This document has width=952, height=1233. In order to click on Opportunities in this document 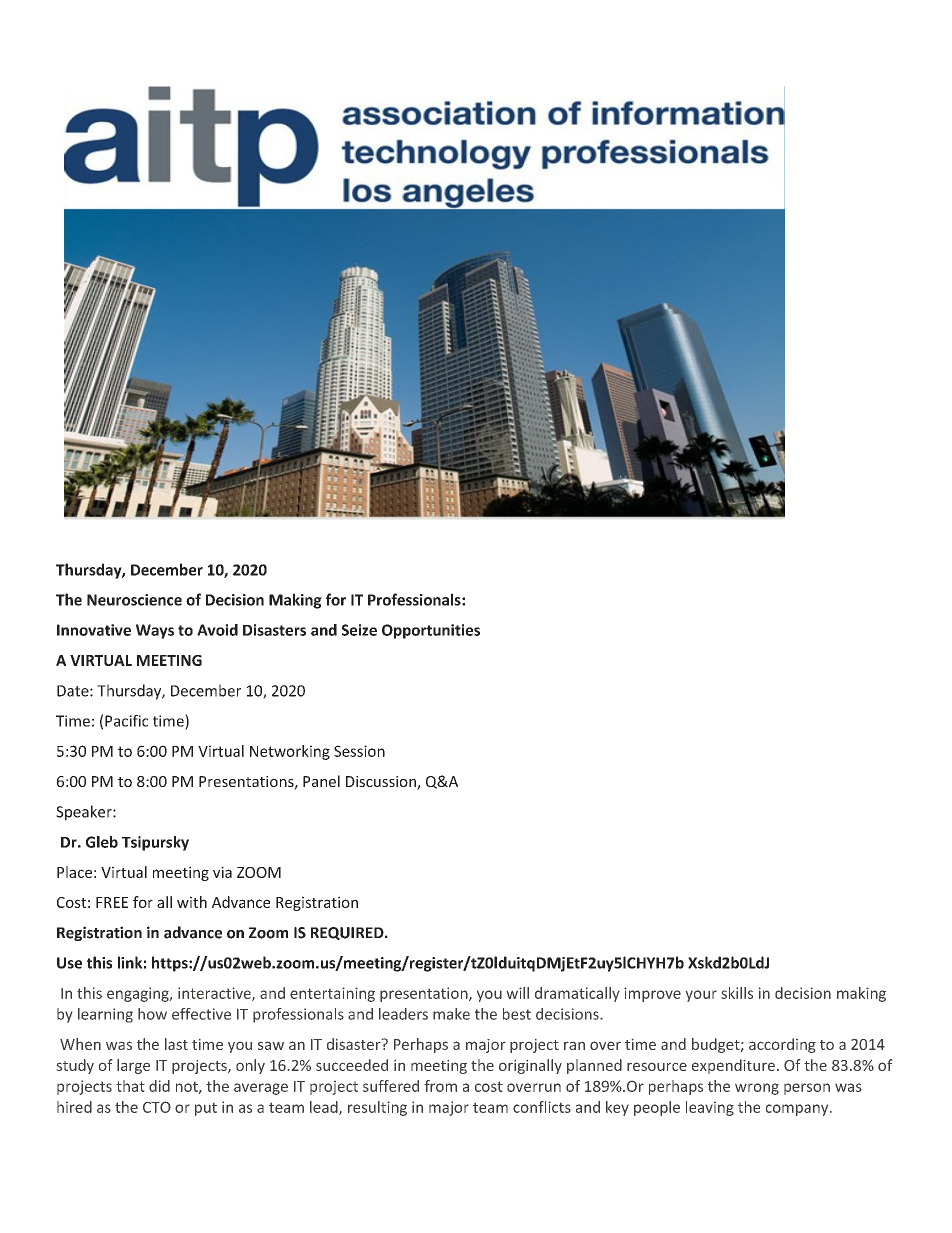, I will do `click(431, 631)`.
